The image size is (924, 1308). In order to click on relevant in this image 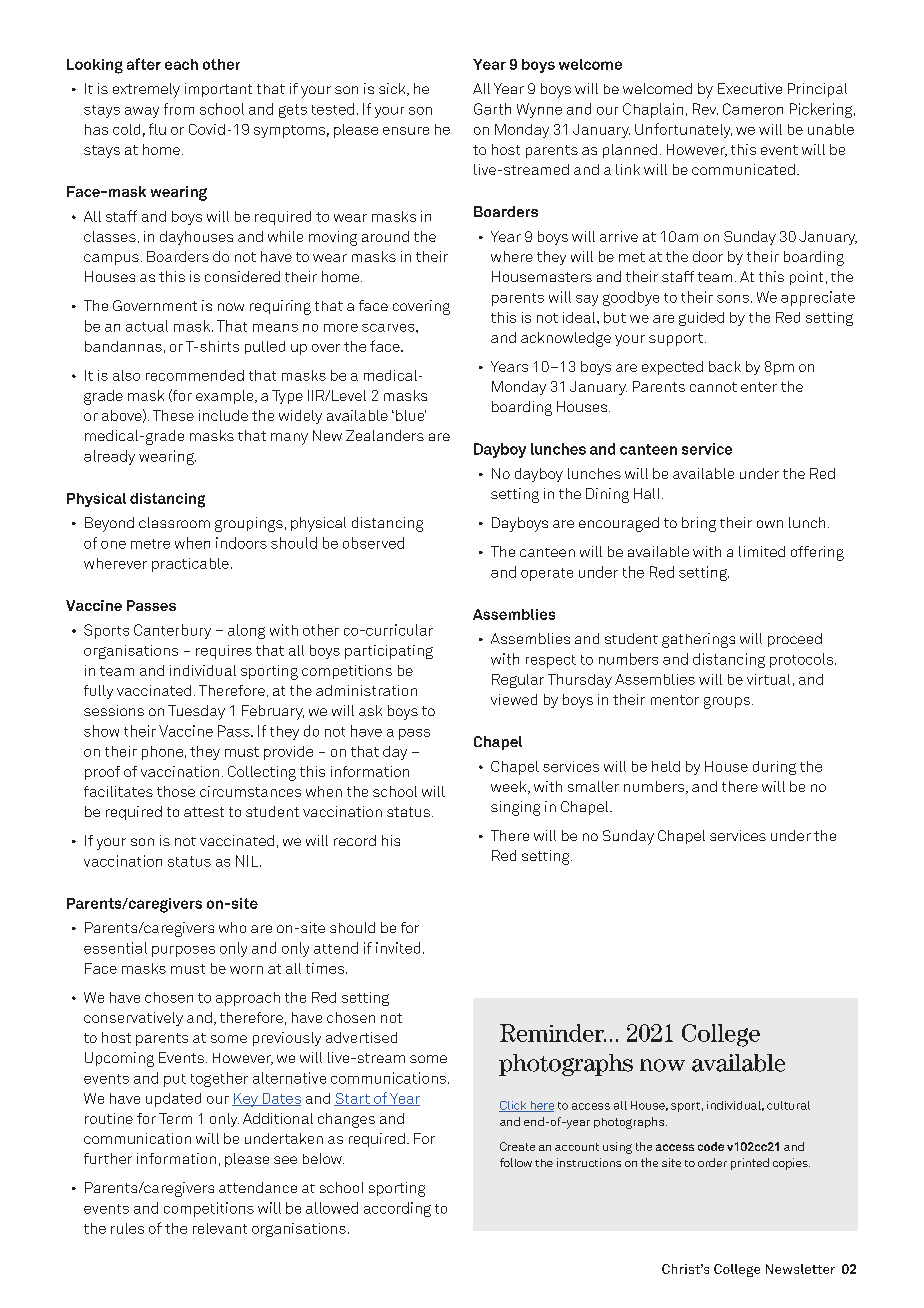, I will do `click(220, 1228)`.
